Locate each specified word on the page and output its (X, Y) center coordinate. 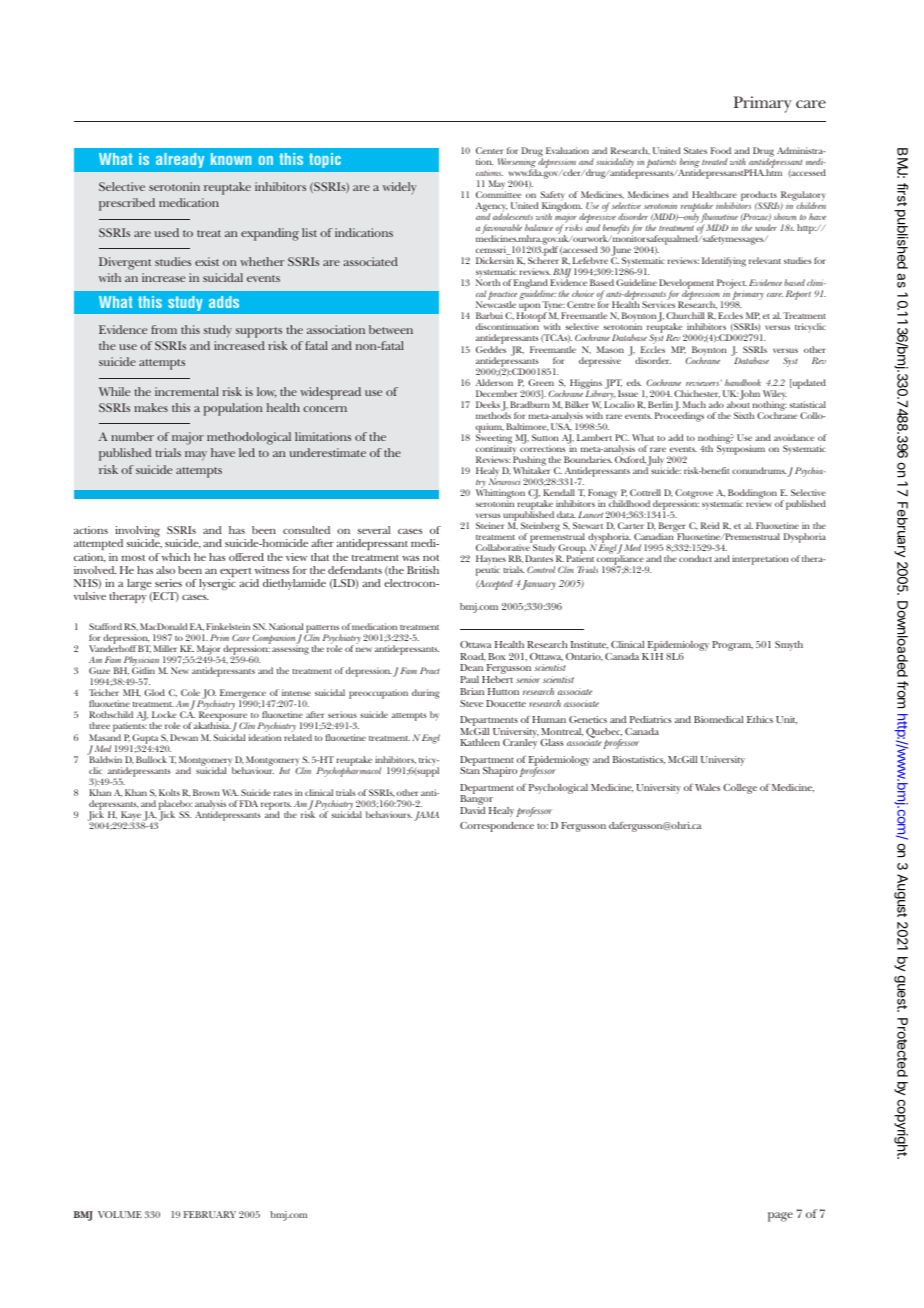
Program (732, 646)
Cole (190, 692)
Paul (469, 679)
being (690, 164)
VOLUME (120, 1214)
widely (399, 188)
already (180, 160)
